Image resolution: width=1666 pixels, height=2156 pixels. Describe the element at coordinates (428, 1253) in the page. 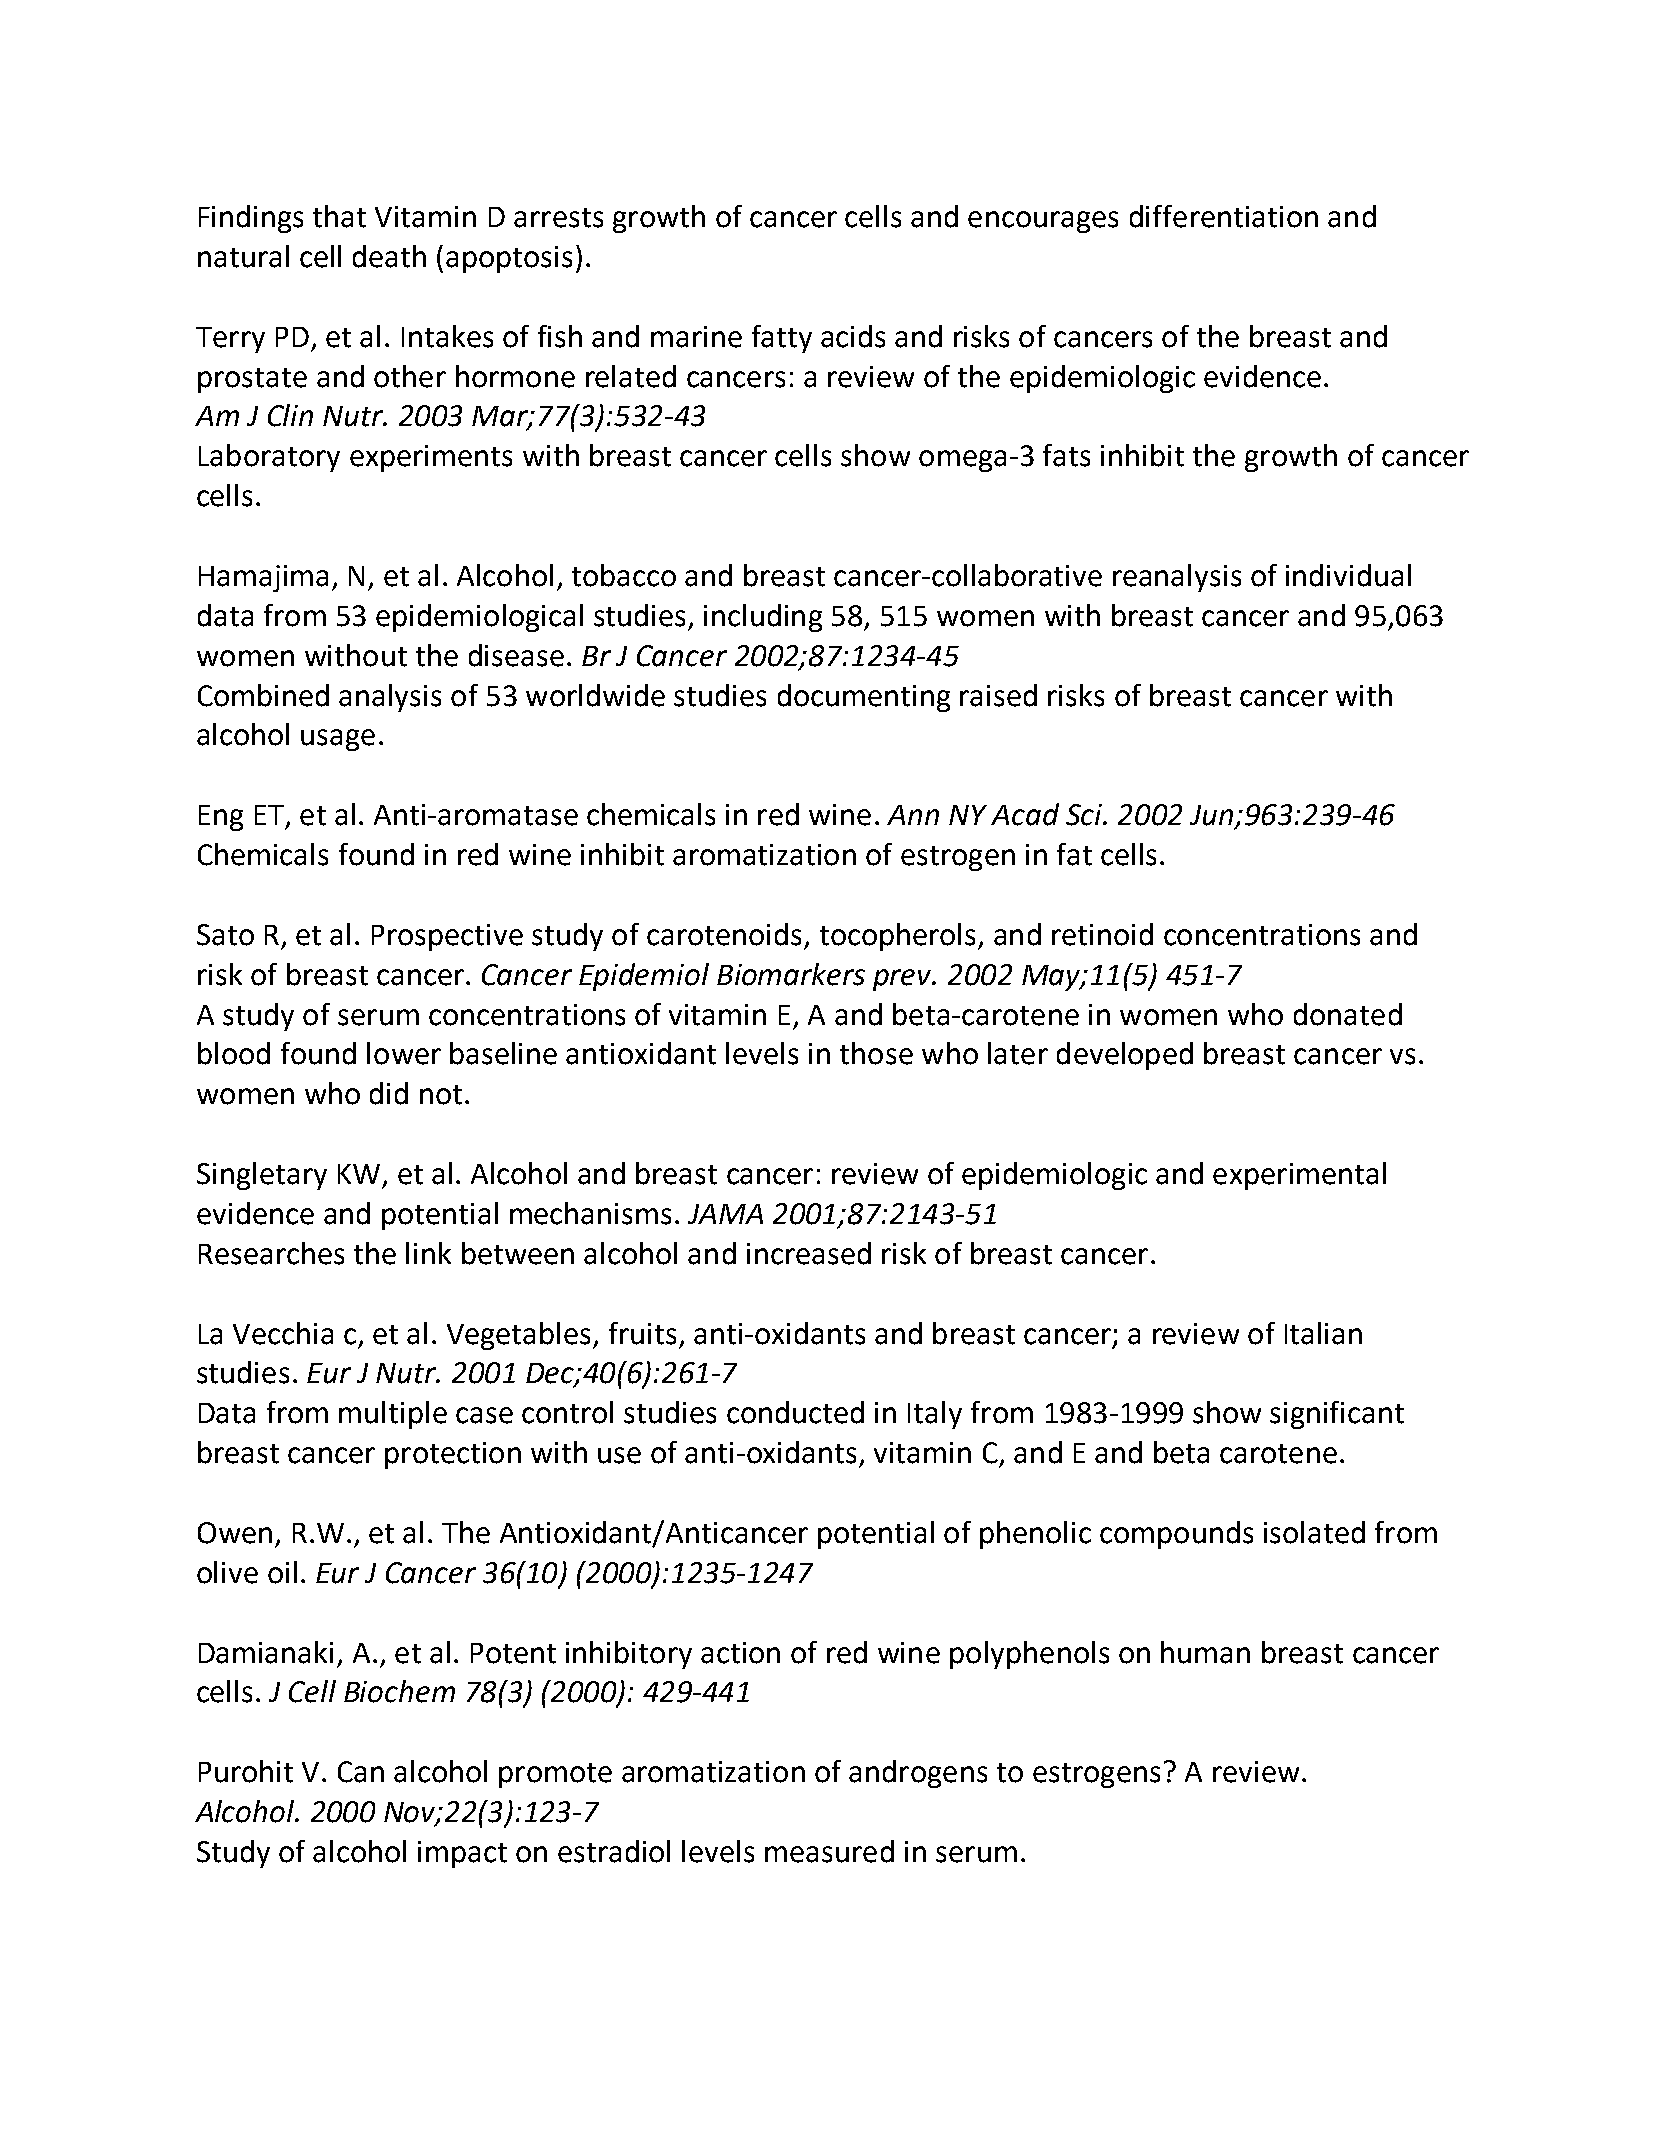

I see `link` at that location.
